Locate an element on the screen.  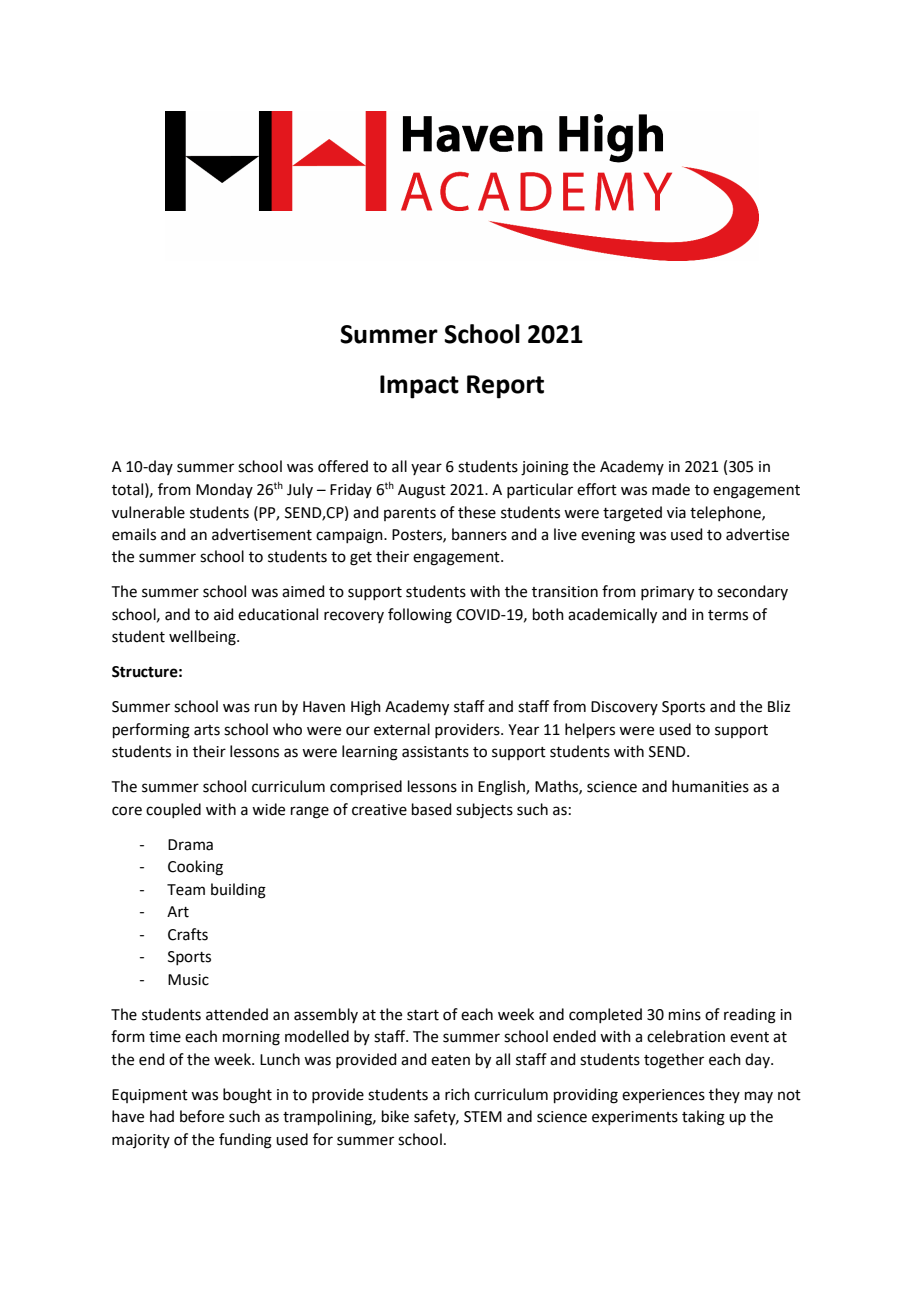
following is located at coordinates (420, 616).
